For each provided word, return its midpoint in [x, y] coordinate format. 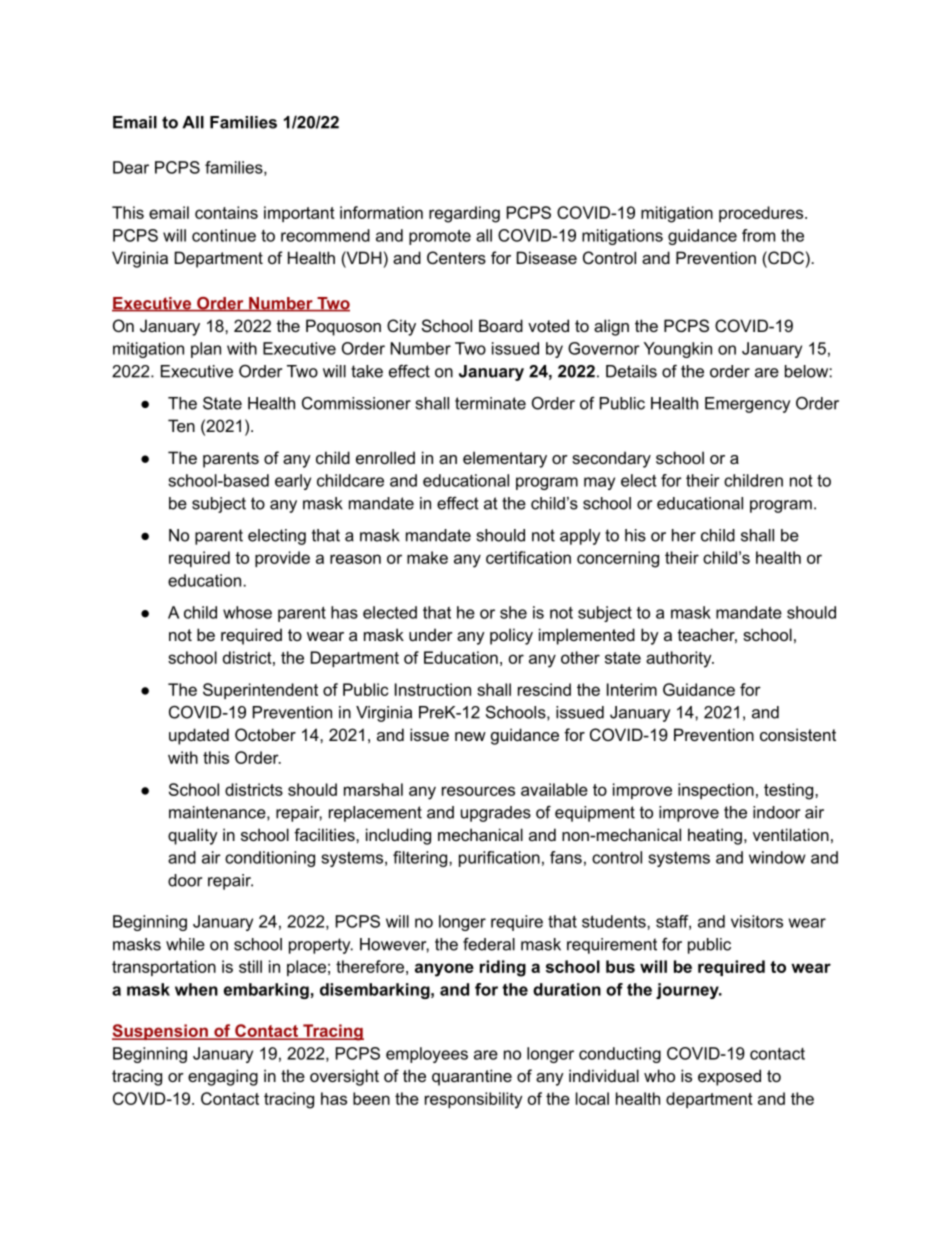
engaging [223, 1077]
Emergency [747, 405]
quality [193, 836]
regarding [464, 214]
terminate [490, 403]
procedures [762, 214]
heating [715, 836]
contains [226, 212]
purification [499, 859]
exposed [729, 1077]
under [431, 634]
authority [680, 659]
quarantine [472, 1077]
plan [206, 350]
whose [247, 612]
